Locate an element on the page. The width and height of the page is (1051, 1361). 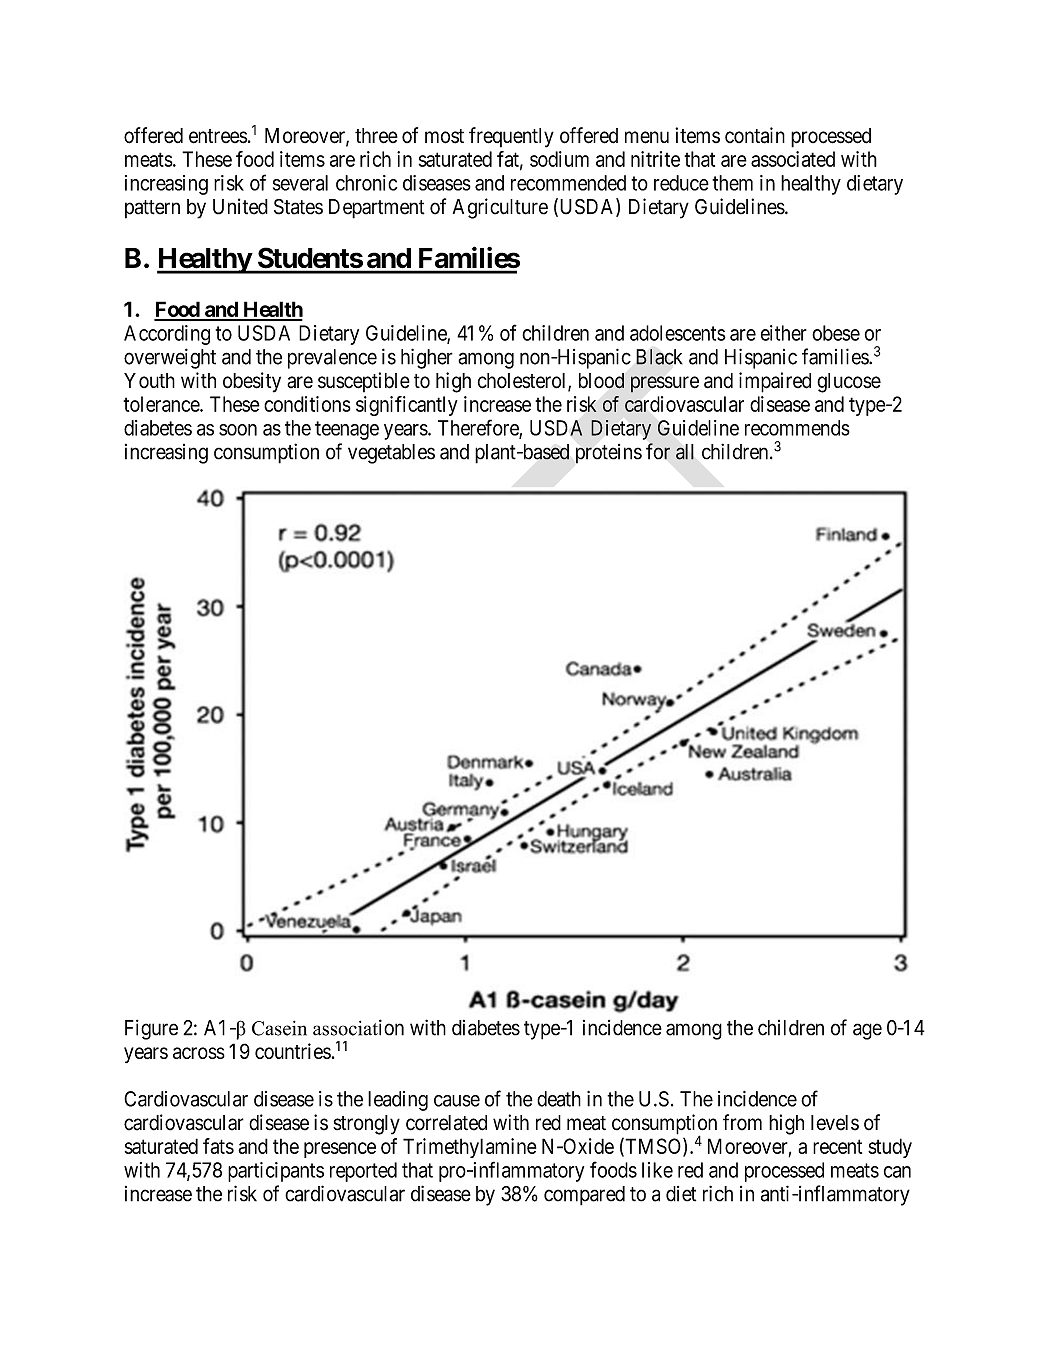
recent is located at coordinates (837, 1146).
